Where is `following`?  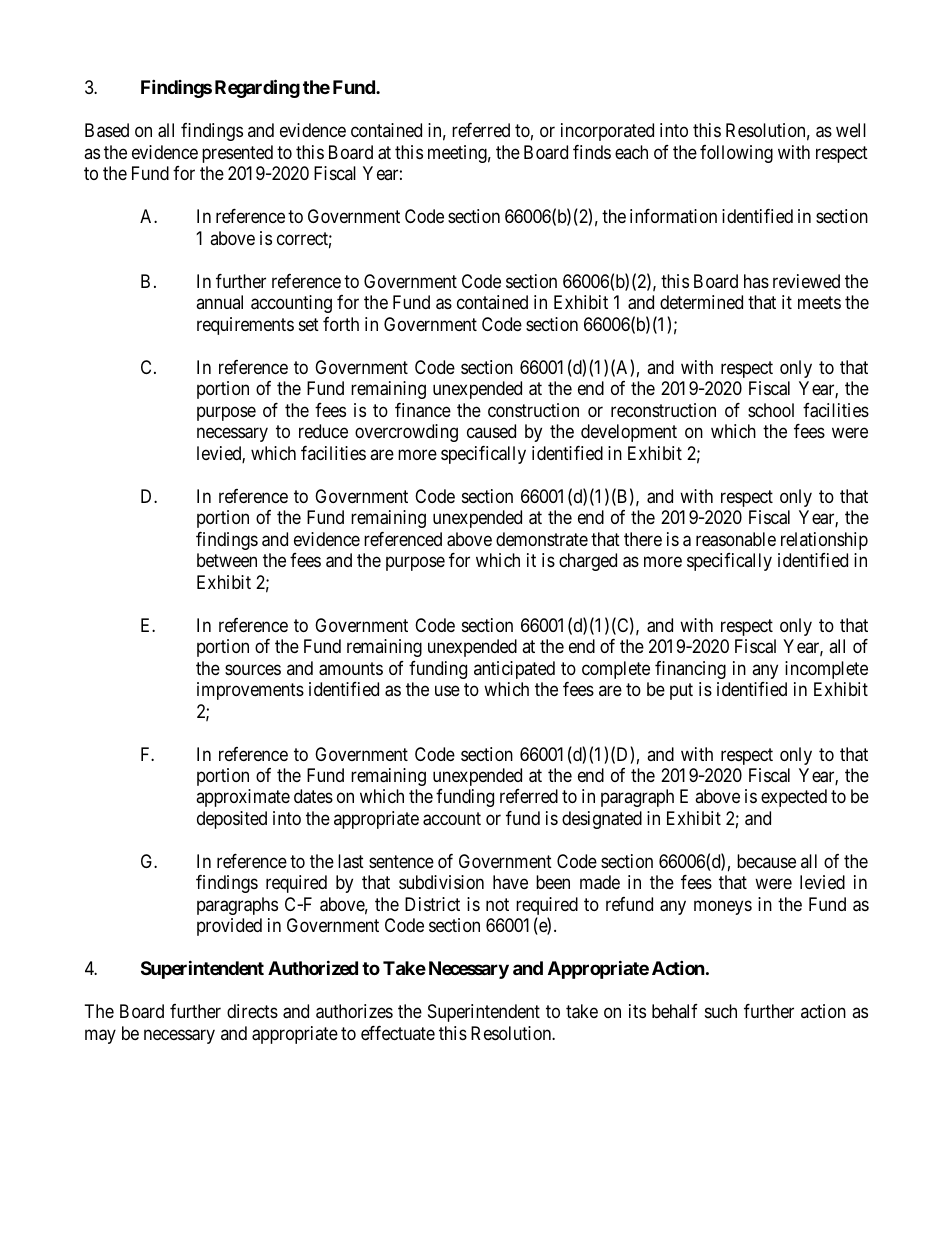 following is located at coordinates (736, 154).
